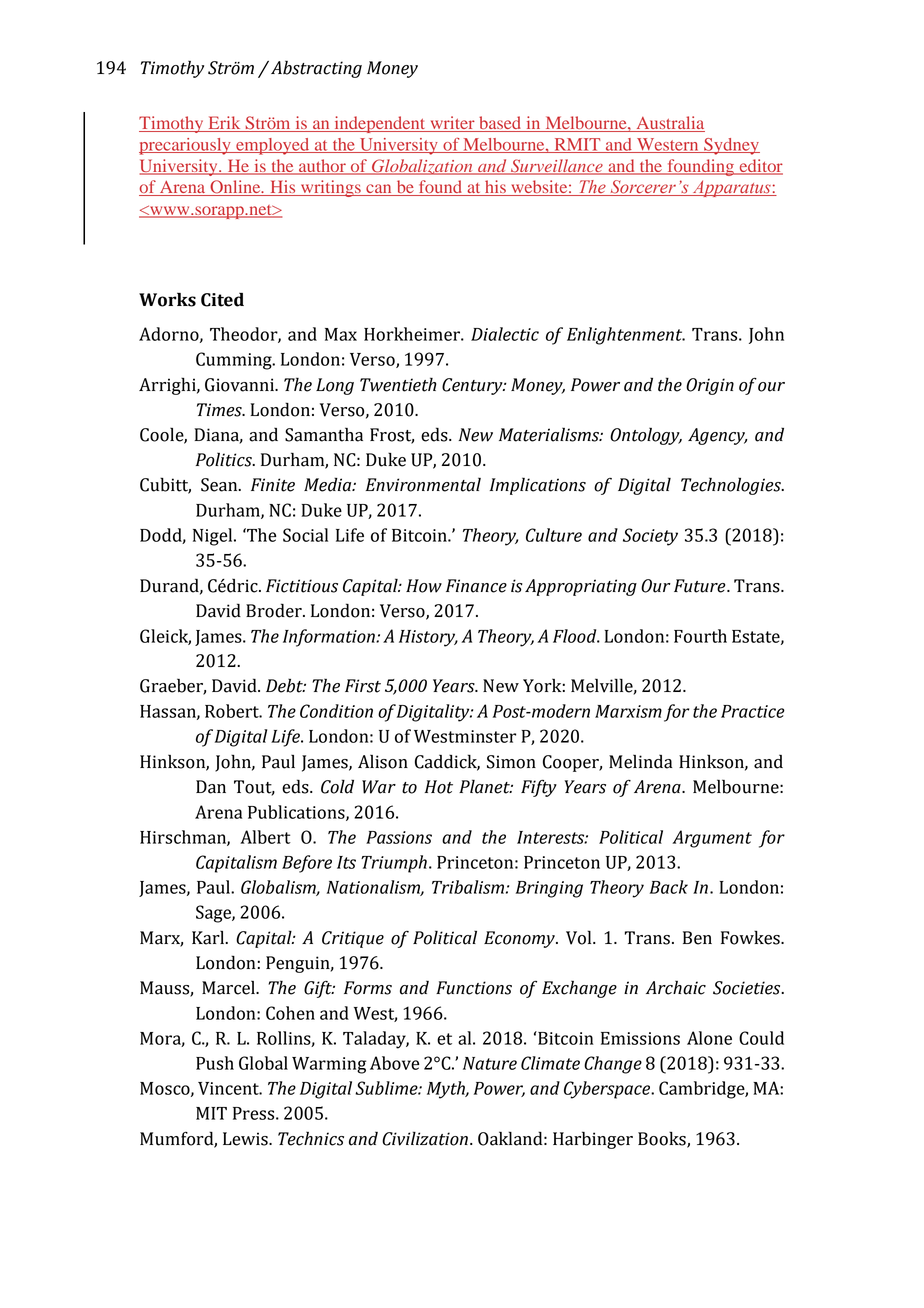 The height and width of the page is (1308, 924). I want to click on Erik, so click(224, 124).
